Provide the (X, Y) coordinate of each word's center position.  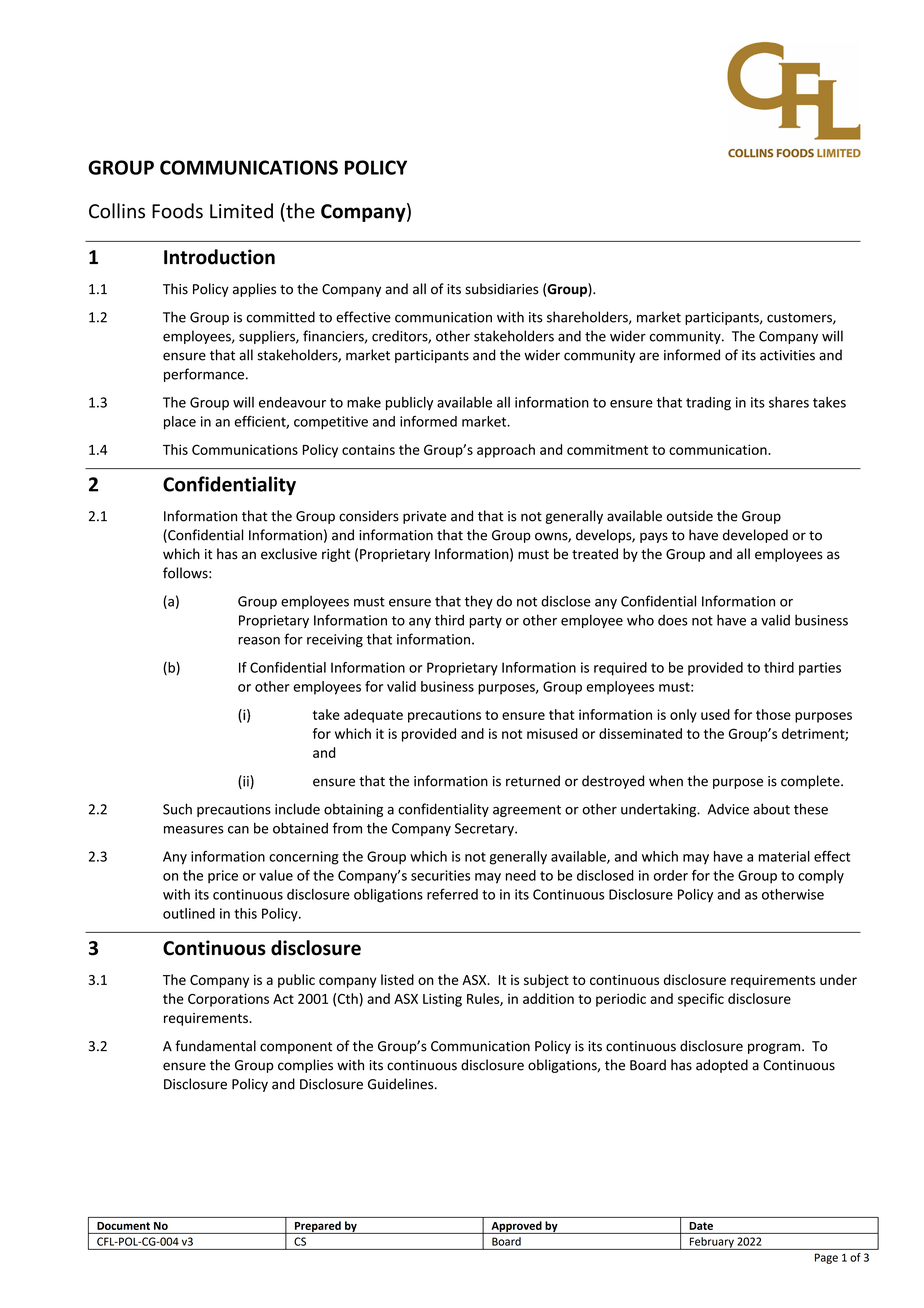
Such (177, 809)
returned (533, 781)
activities (787, 355)
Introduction (219, 257)
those (773, 714)
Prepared (318, 1227)
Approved (516, 1227)
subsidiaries (501, 289)
